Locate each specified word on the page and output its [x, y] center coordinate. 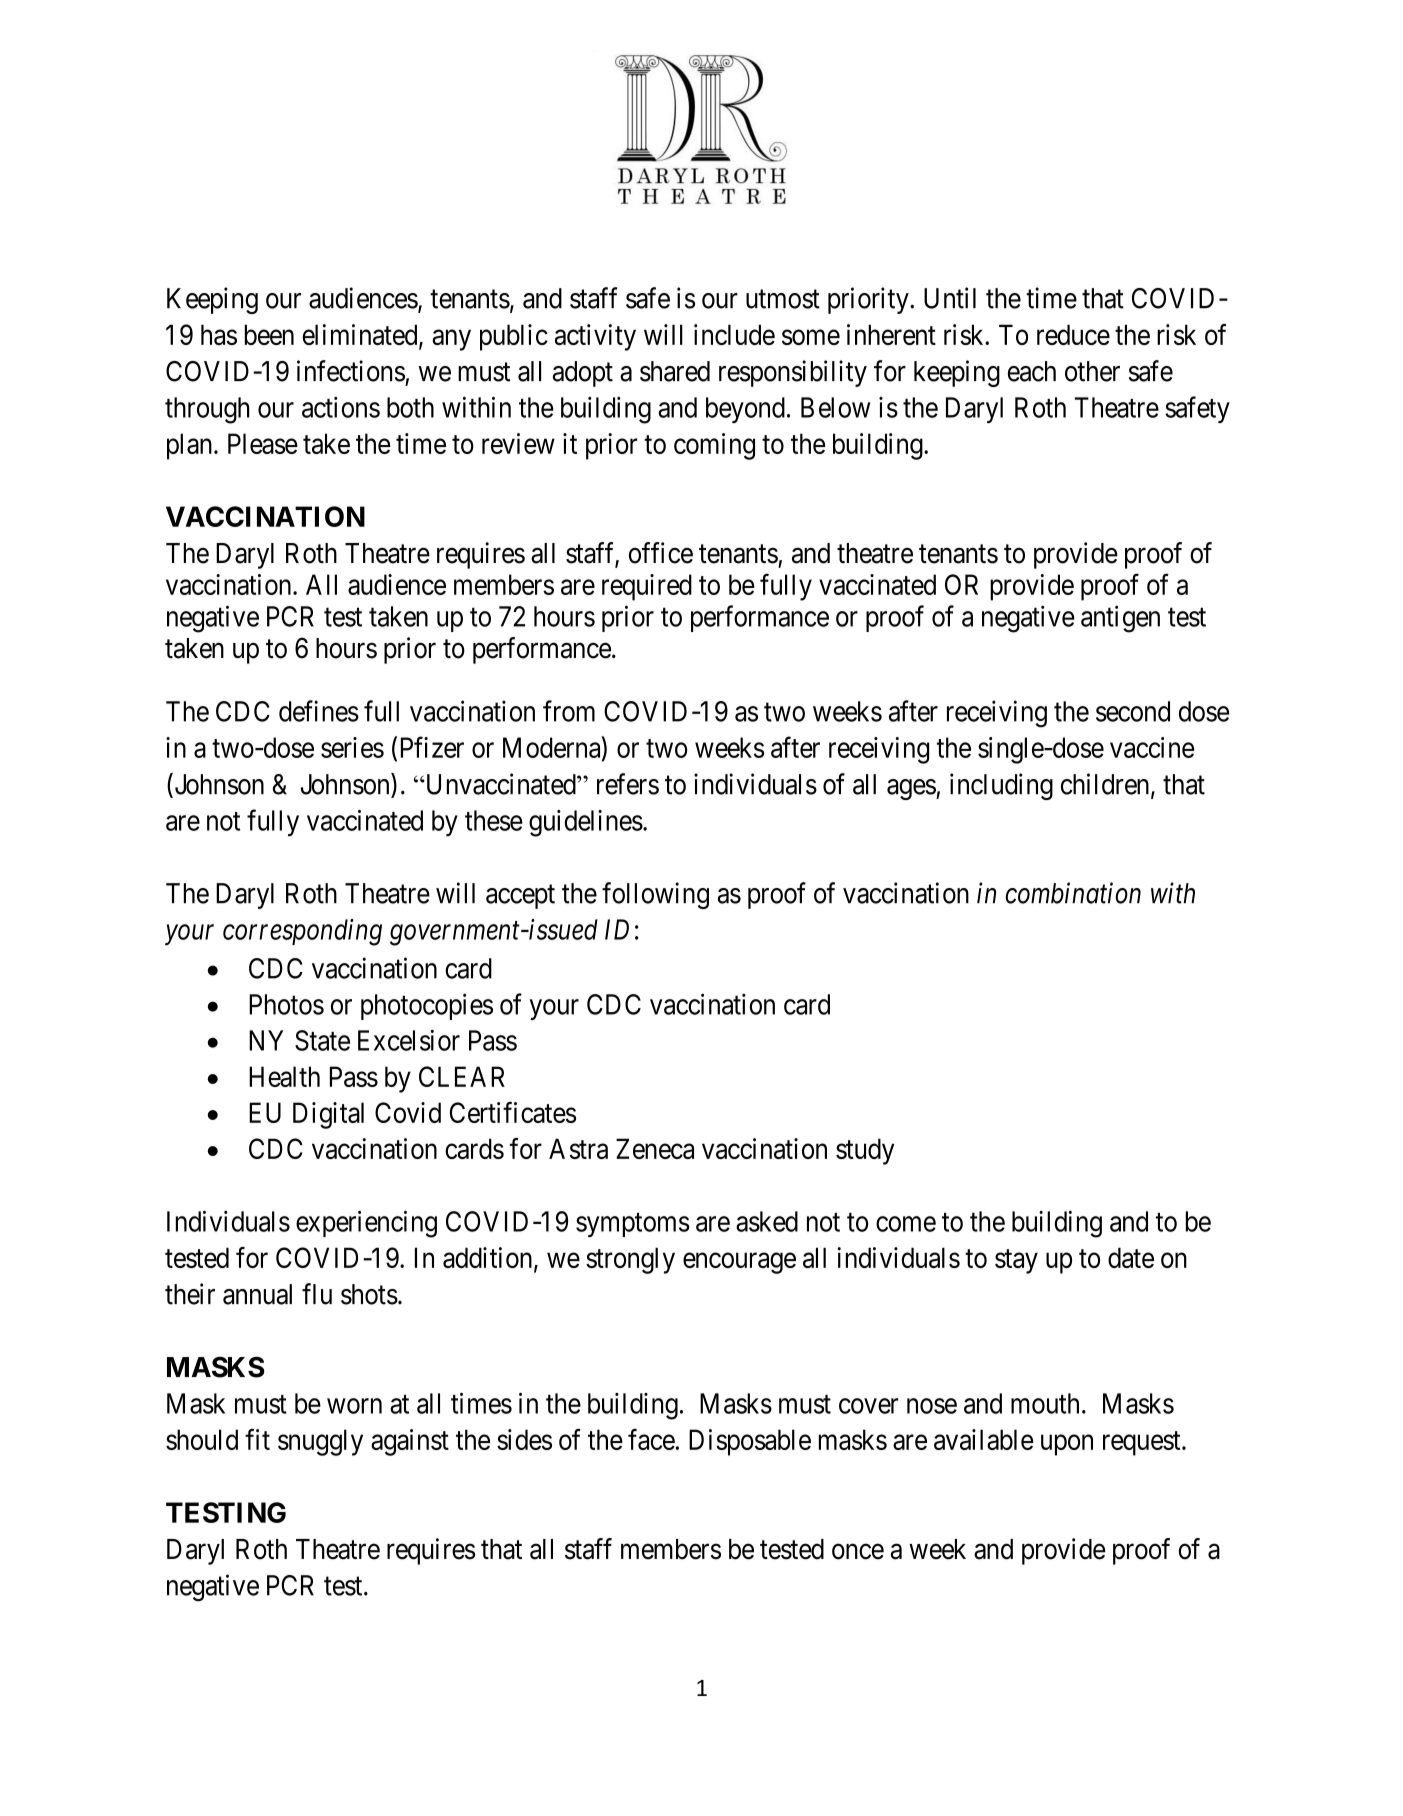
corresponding [302, 932]
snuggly [320, 1442]
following [655, 895]
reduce [1073, 334]
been [269, 334]
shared [675, 371]
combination [1073, 893]
